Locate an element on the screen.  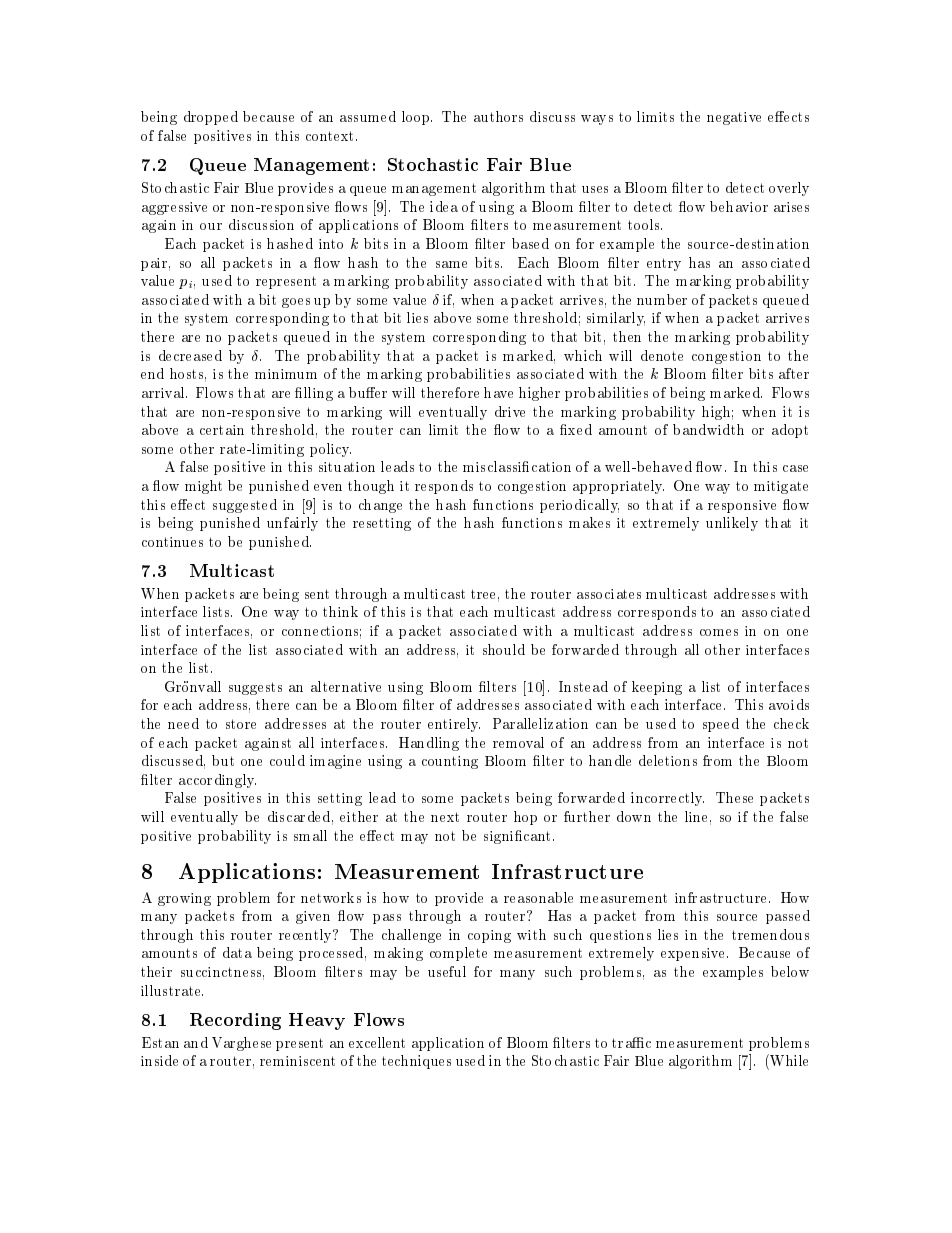
decreased is located at coordinates (190, 355).
